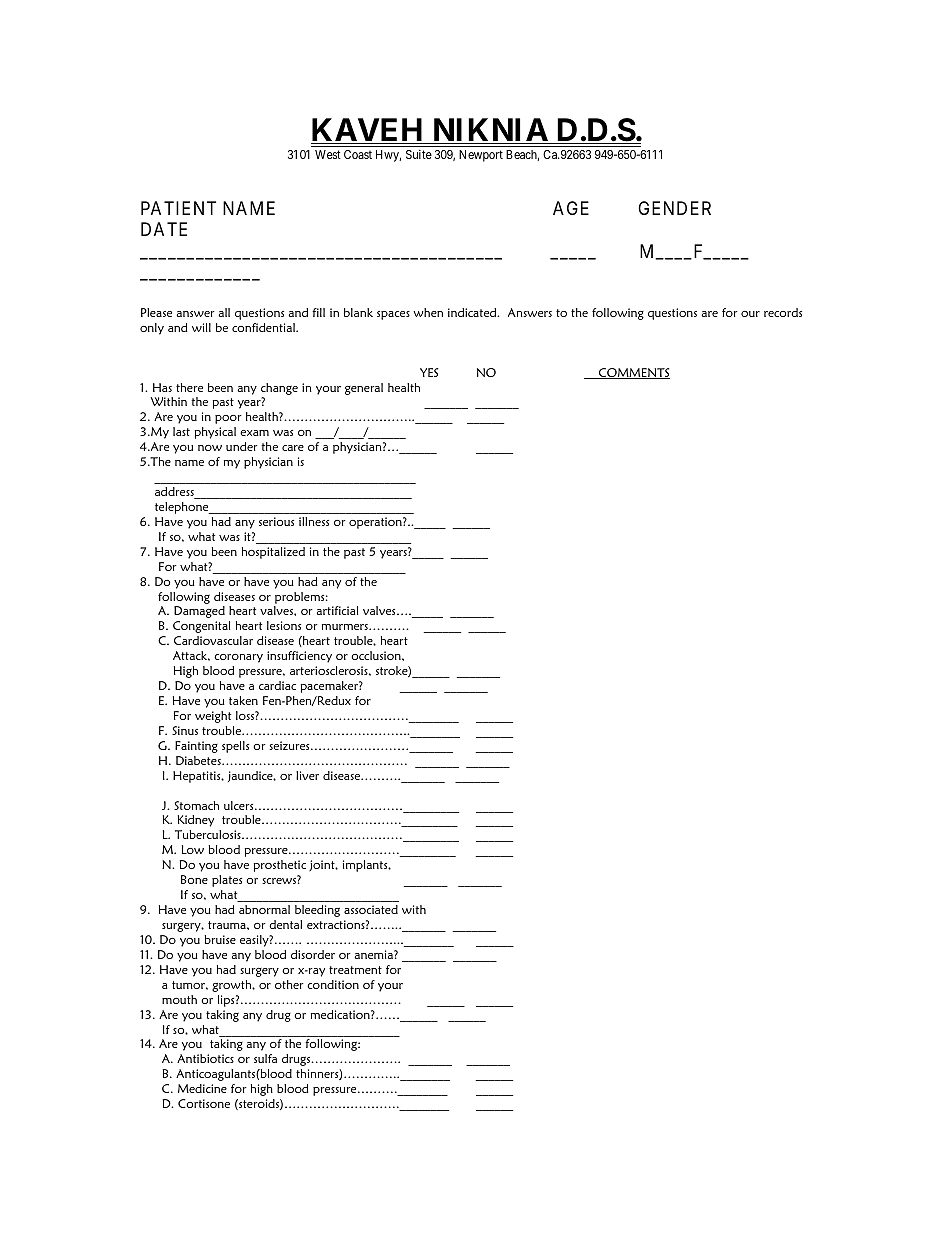 This image has height=1233, width=952. I want to click on YES, so click(429, 372).
